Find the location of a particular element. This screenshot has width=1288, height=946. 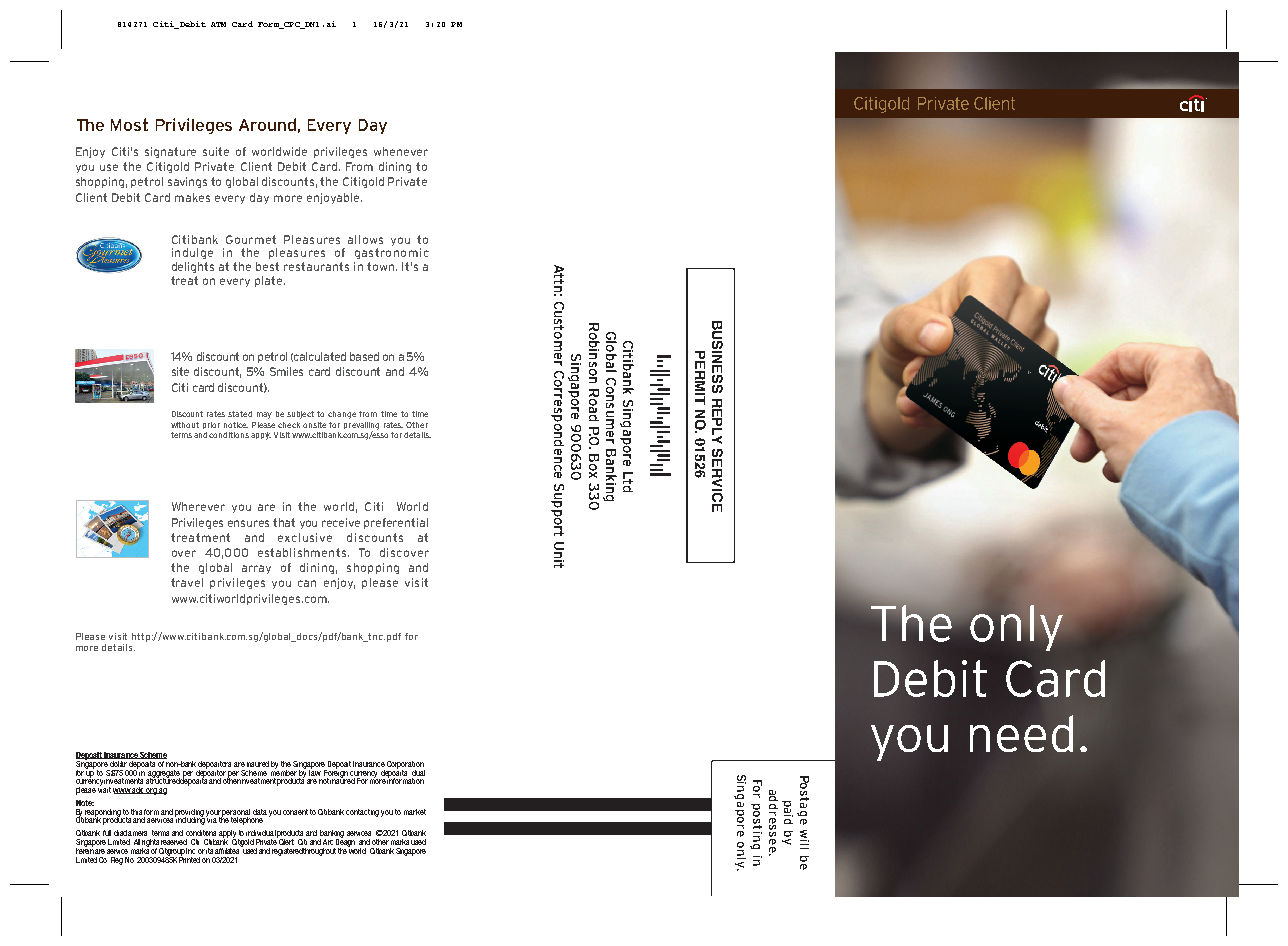

whenever is located at coordinates (401, 151).
